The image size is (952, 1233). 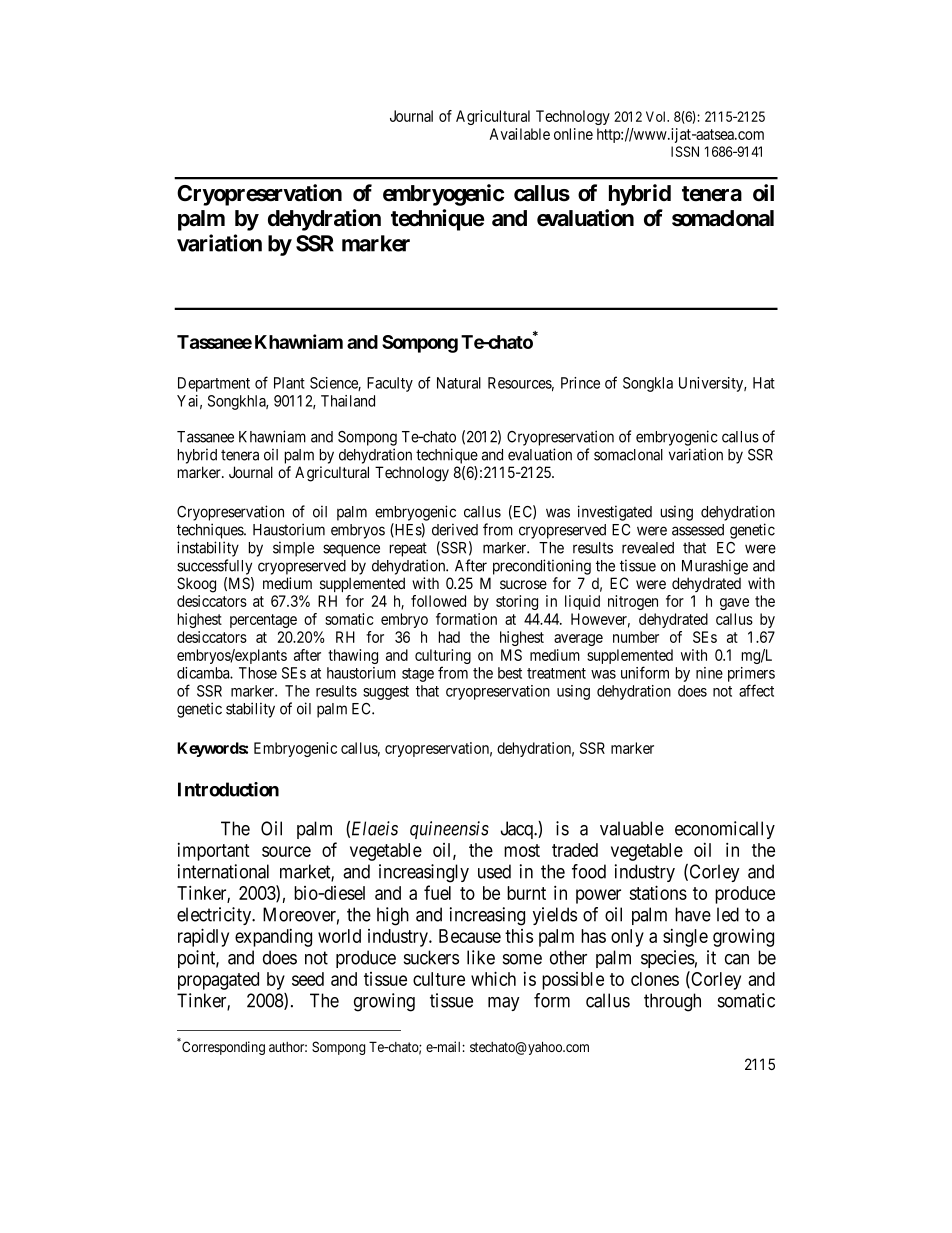 I want to click on assessed, so click(x=698, y=530).
